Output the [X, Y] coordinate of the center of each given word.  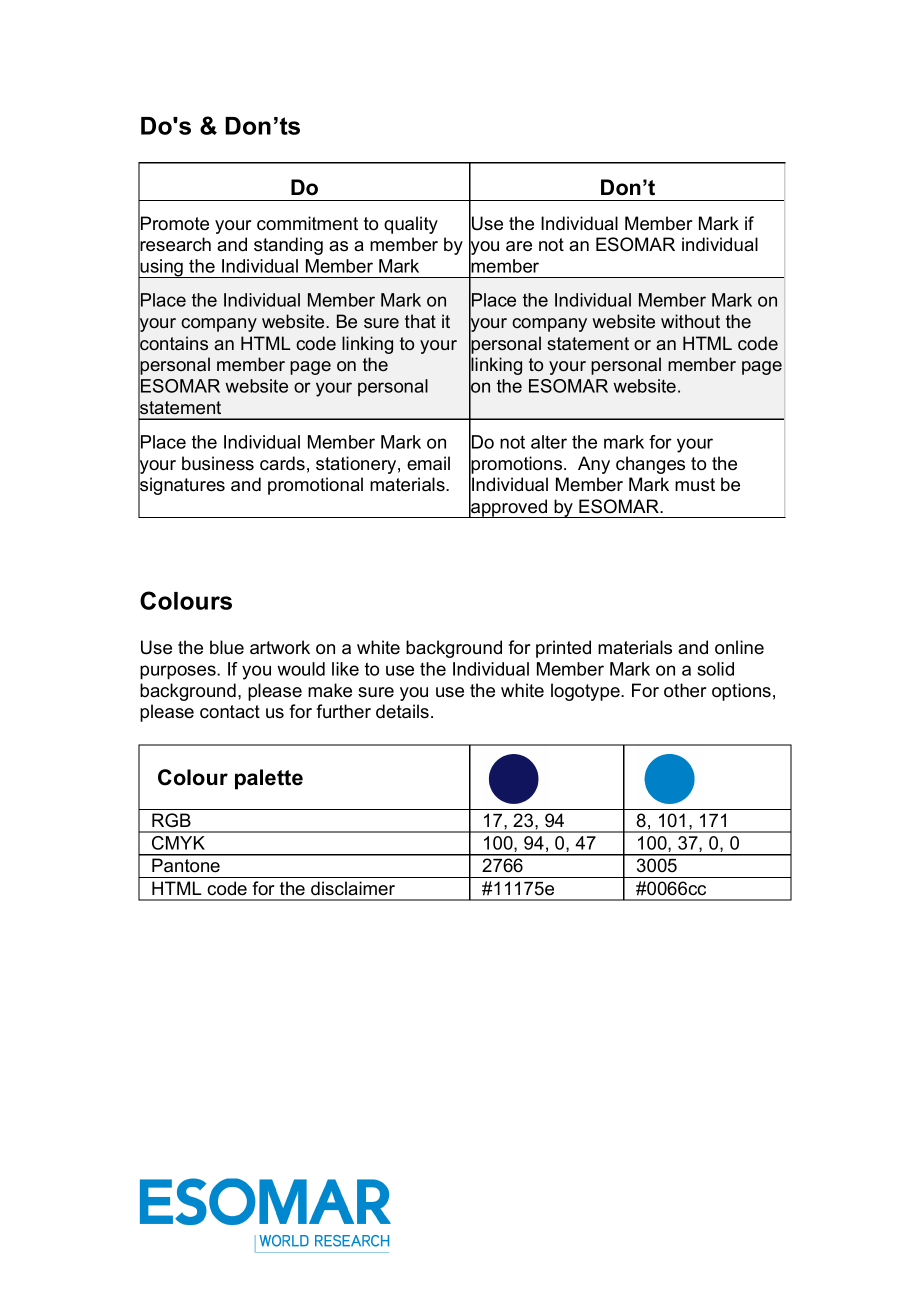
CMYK [178, 843]
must [695, 485]
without [690, 321]
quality [411, 225]
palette [269, 779]
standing [288, 246]
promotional [315, 486]
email [428, 463]
